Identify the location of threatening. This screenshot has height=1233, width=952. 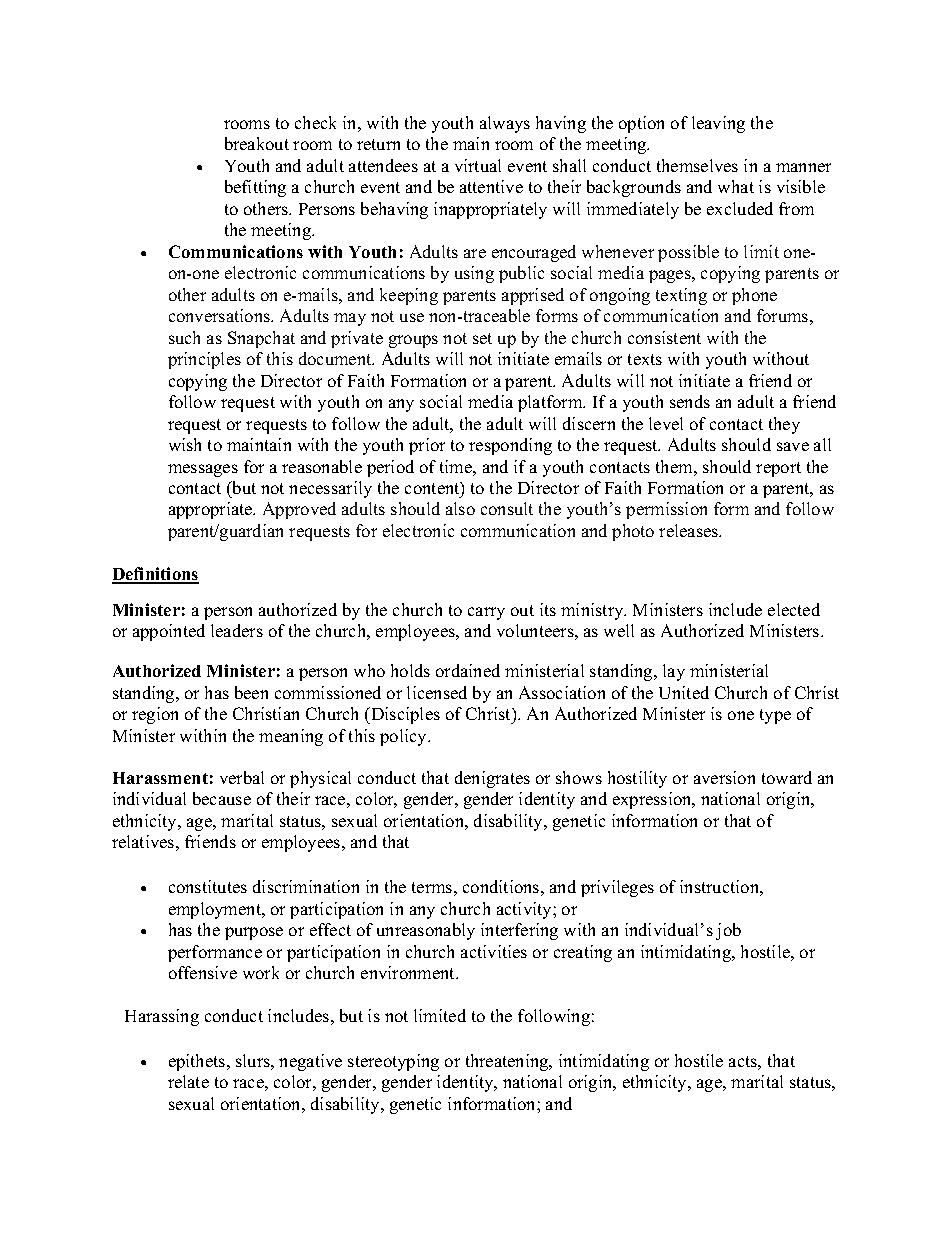
(508, 1062).
